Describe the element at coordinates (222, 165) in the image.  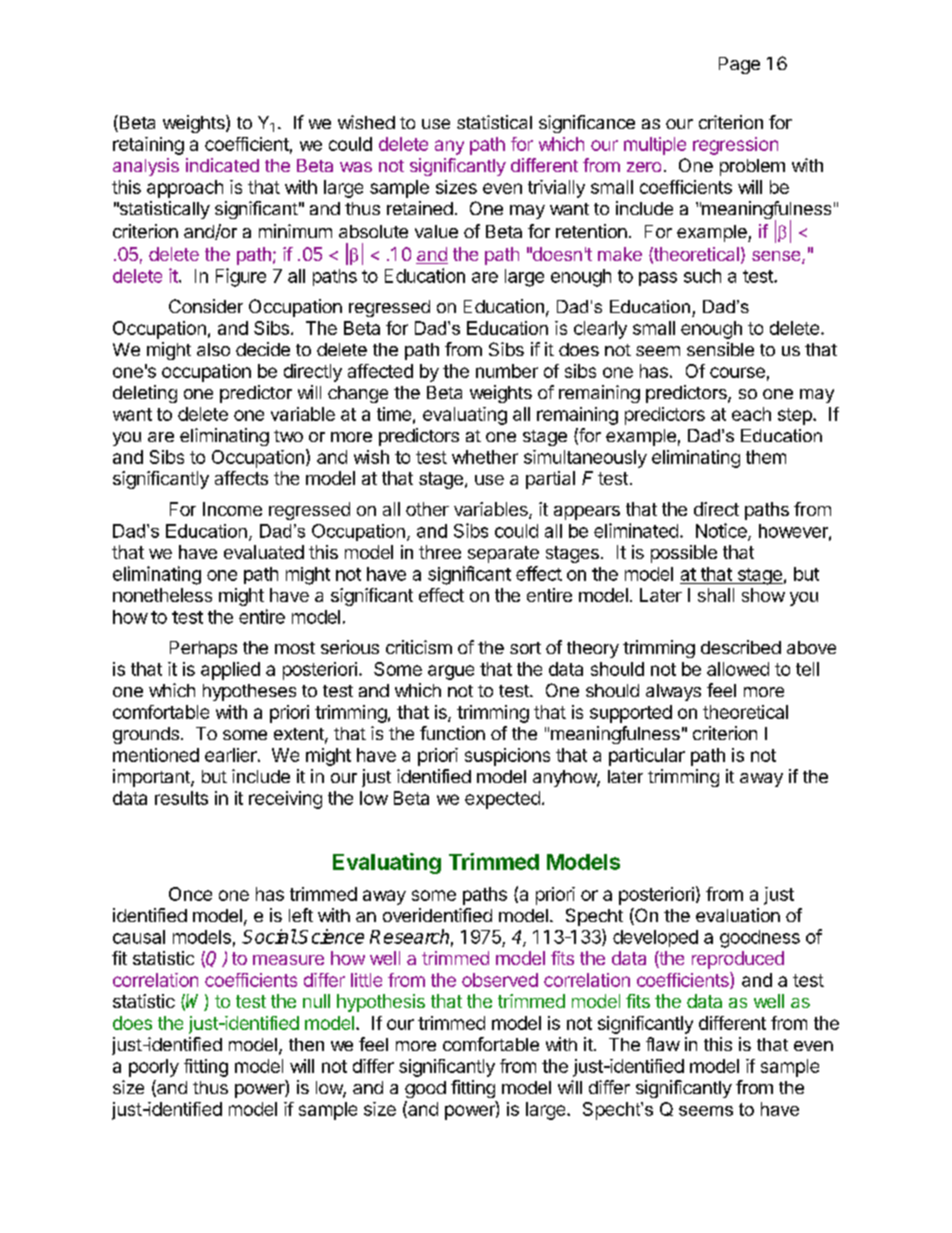
I see `indicated` at that location.
